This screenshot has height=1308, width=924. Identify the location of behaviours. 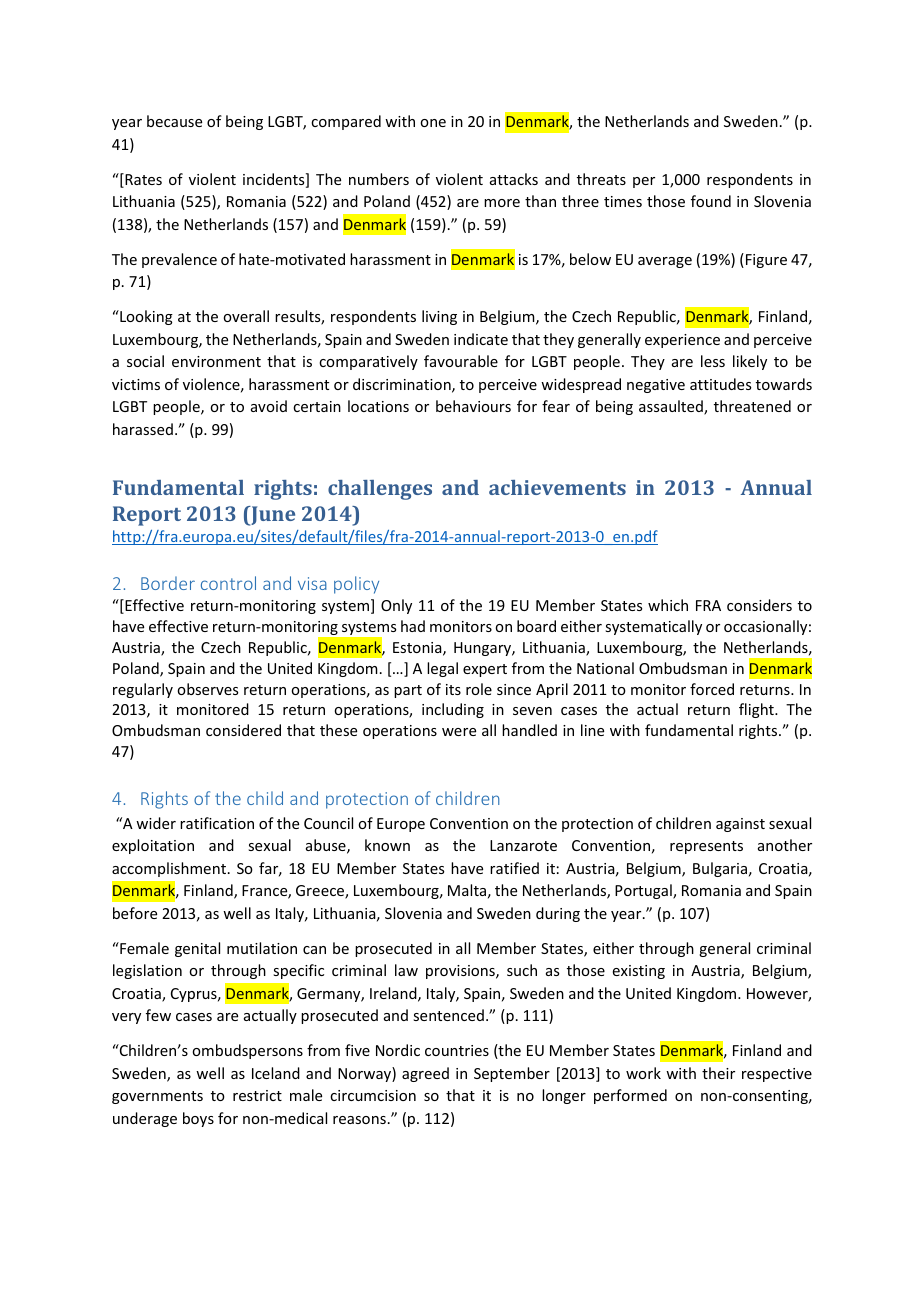
(473, 406).
